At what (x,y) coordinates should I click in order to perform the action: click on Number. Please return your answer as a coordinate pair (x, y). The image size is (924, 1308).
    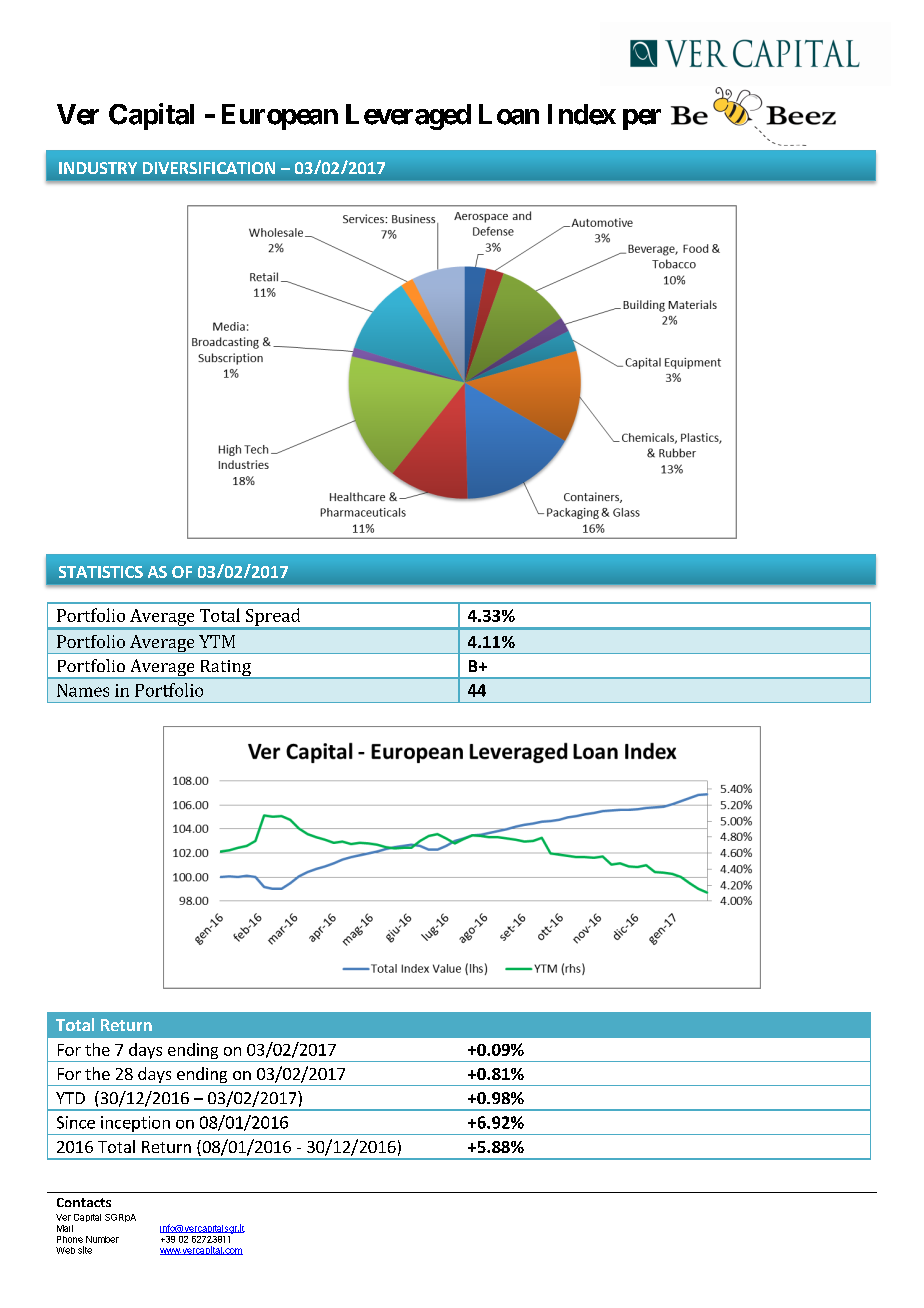
    Looking at the image, I should click on (102, 1239).
